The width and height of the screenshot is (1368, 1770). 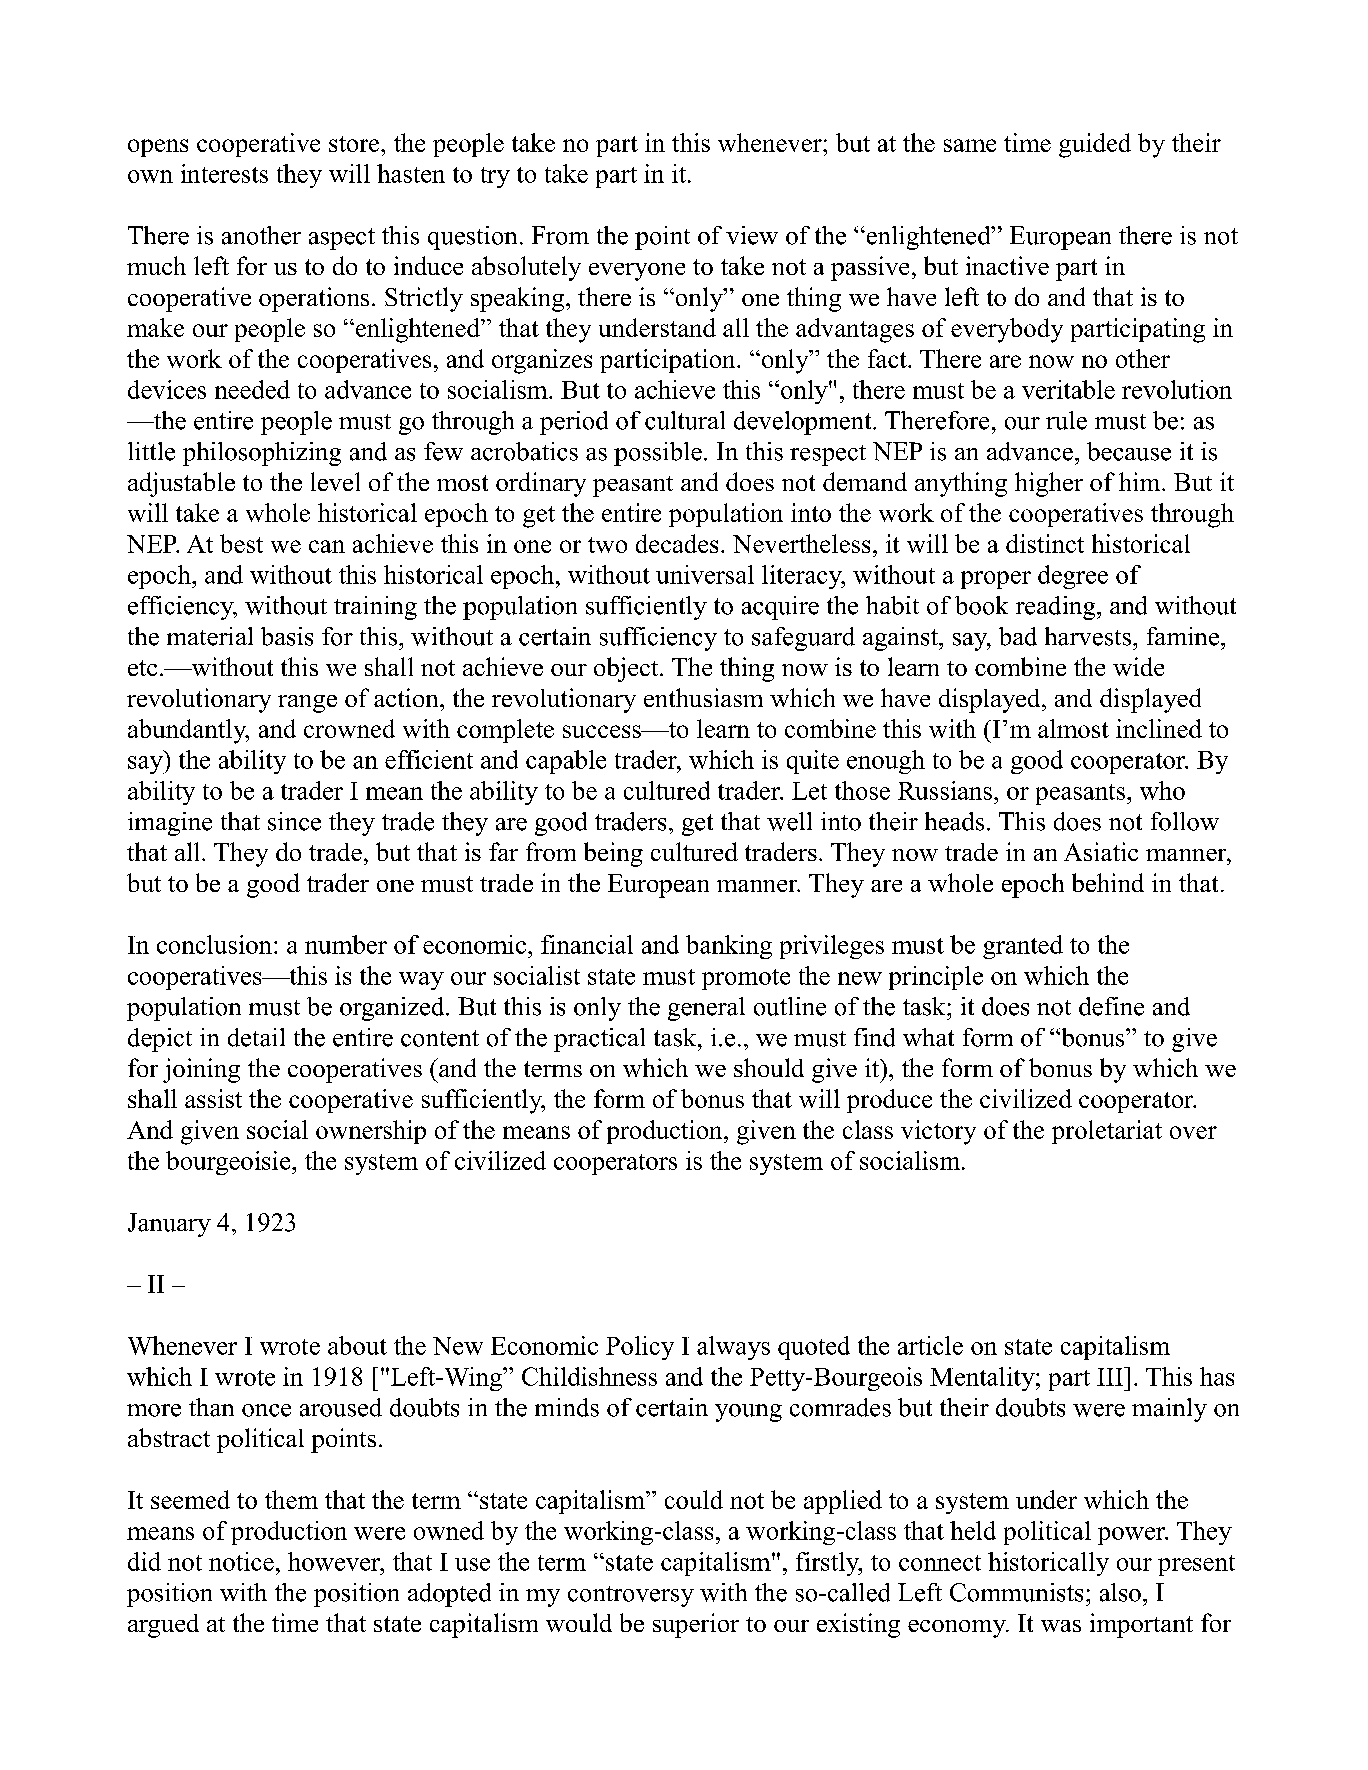 What do you see at coordinates (1095, 145) in the screenshot?
I see `guided` at bounding box center [1095, 145].
